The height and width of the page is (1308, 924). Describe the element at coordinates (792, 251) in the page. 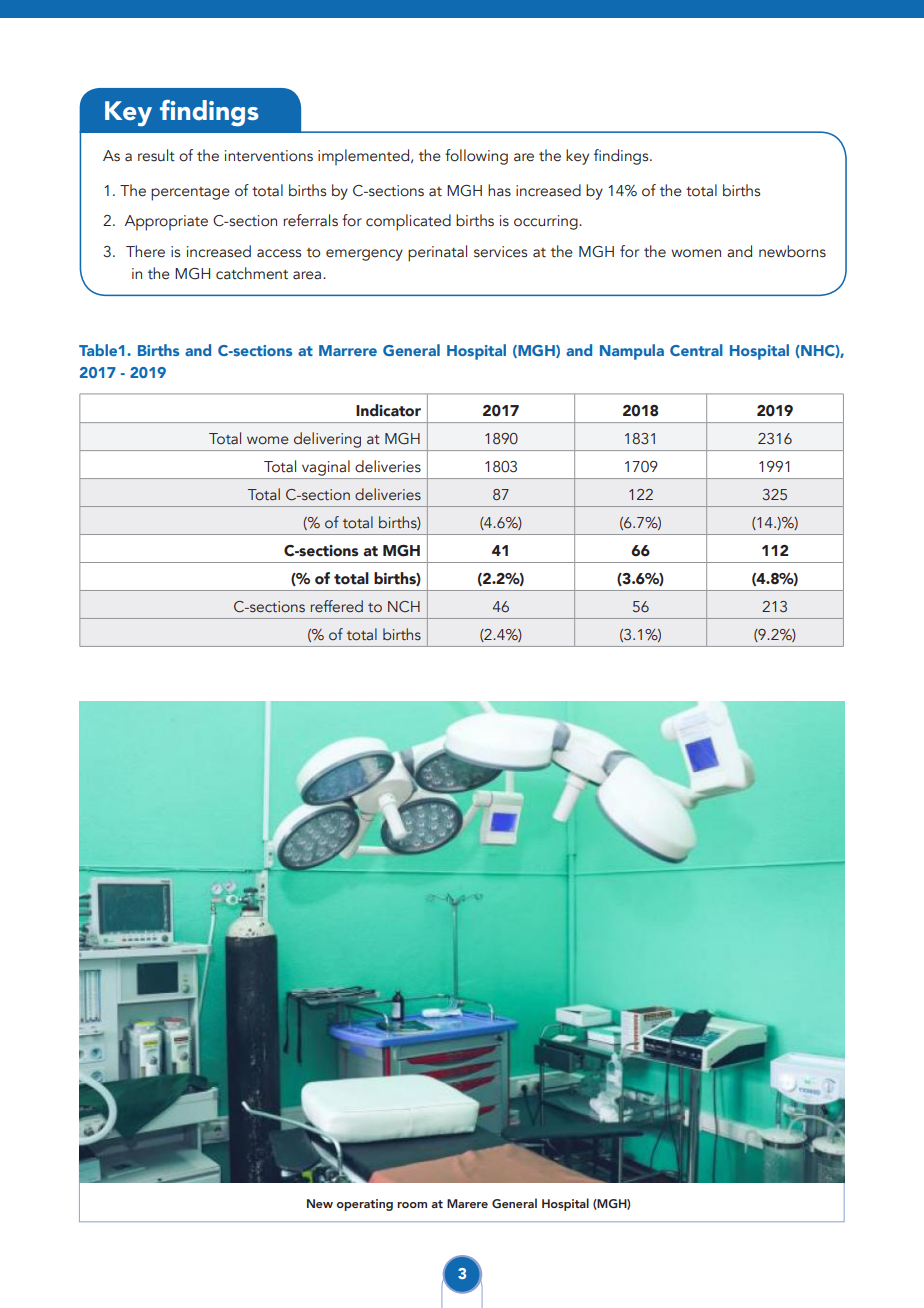

I see `newborns` at that location.
